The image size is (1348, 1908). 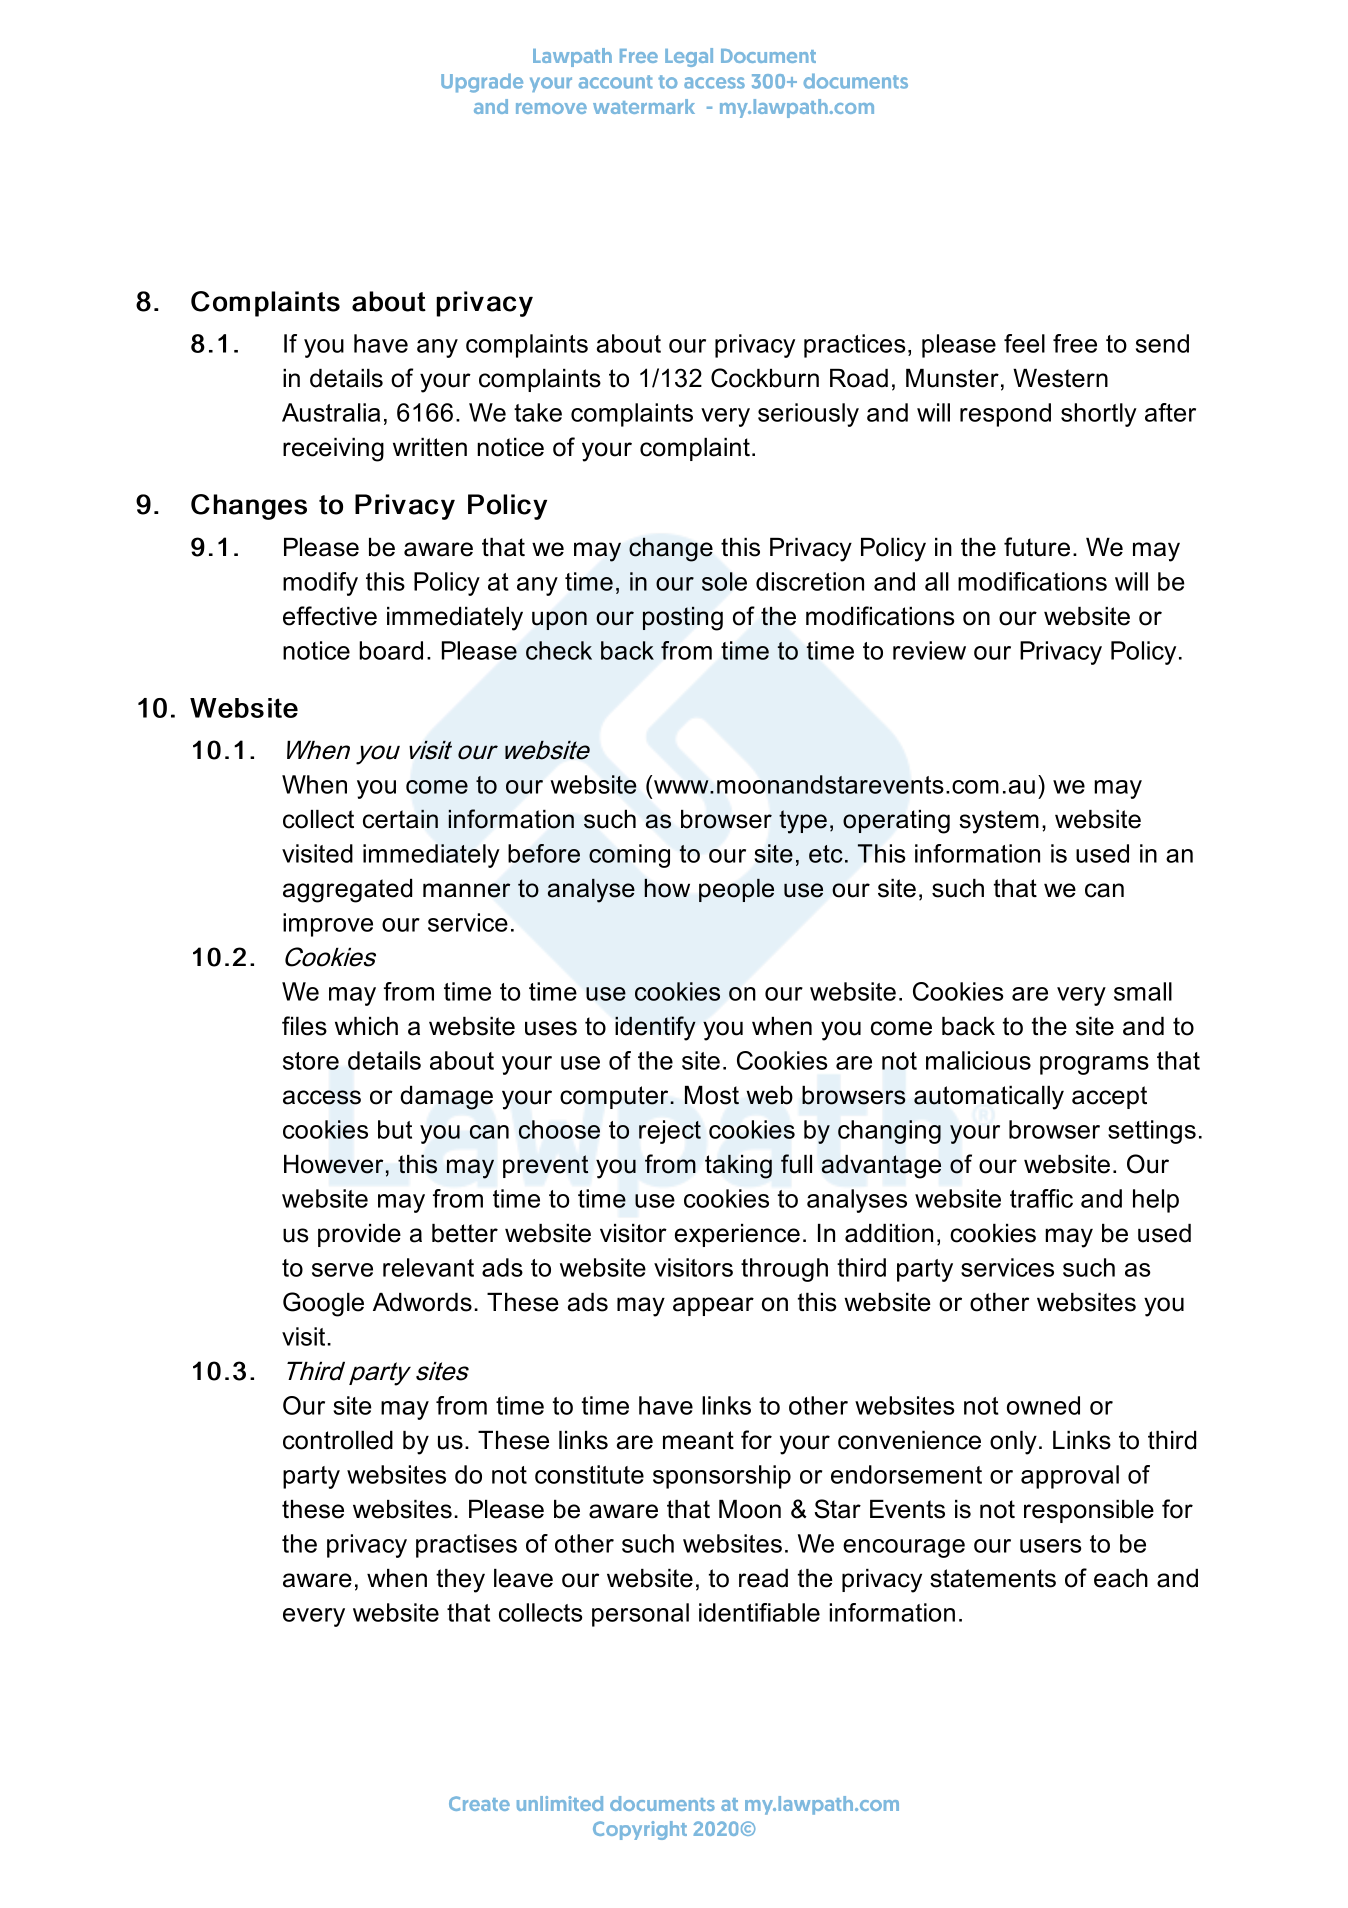 I want to click on they, so click(x=460, y=1581).
